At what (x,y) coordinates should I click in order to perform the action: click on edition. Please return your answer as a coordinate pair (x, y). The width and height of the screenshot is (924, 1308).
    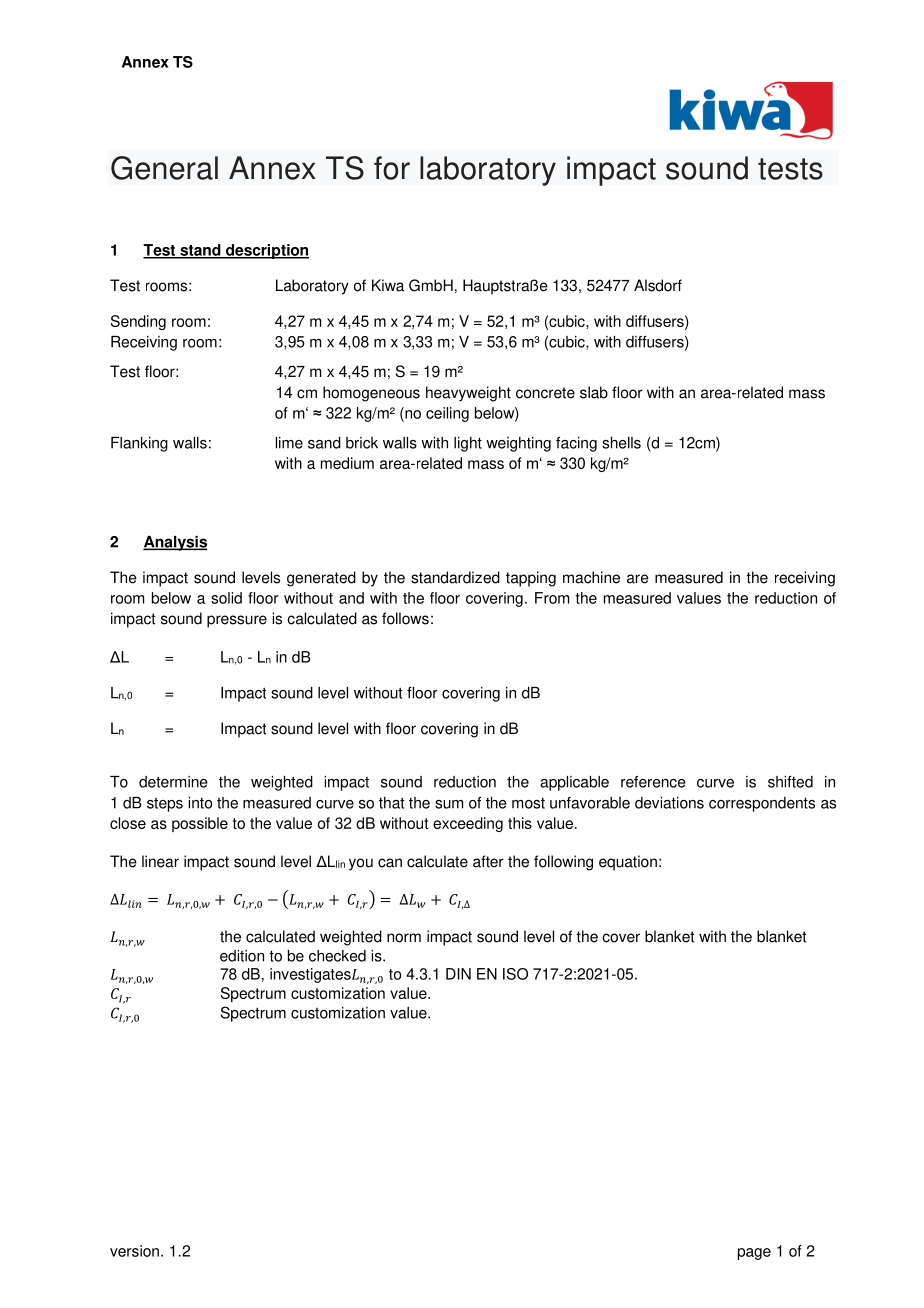
    Looking at the image, I should click on (242, 956).
